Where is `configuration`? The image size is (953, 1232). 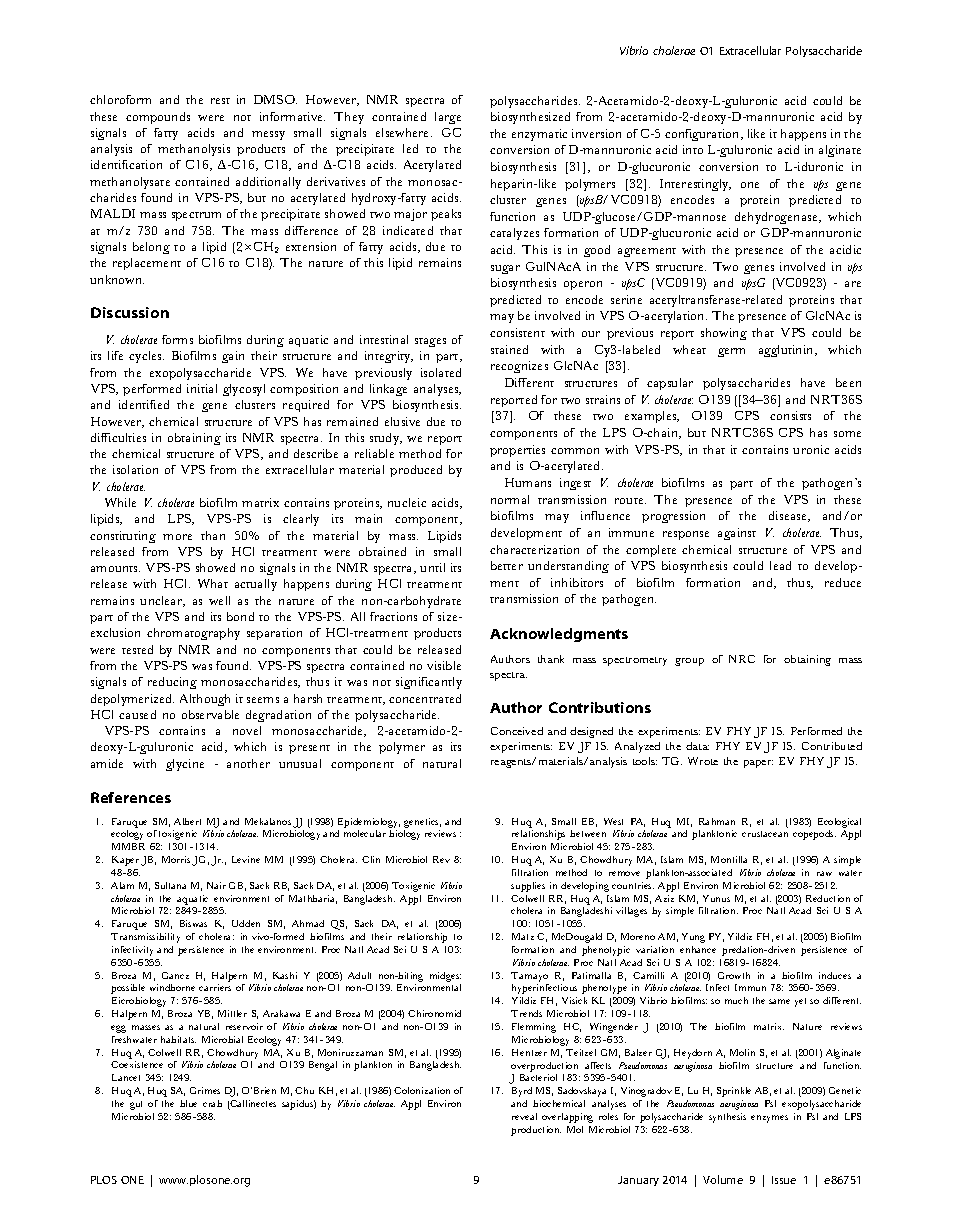 configuration is located at coordinates (703, 135).
